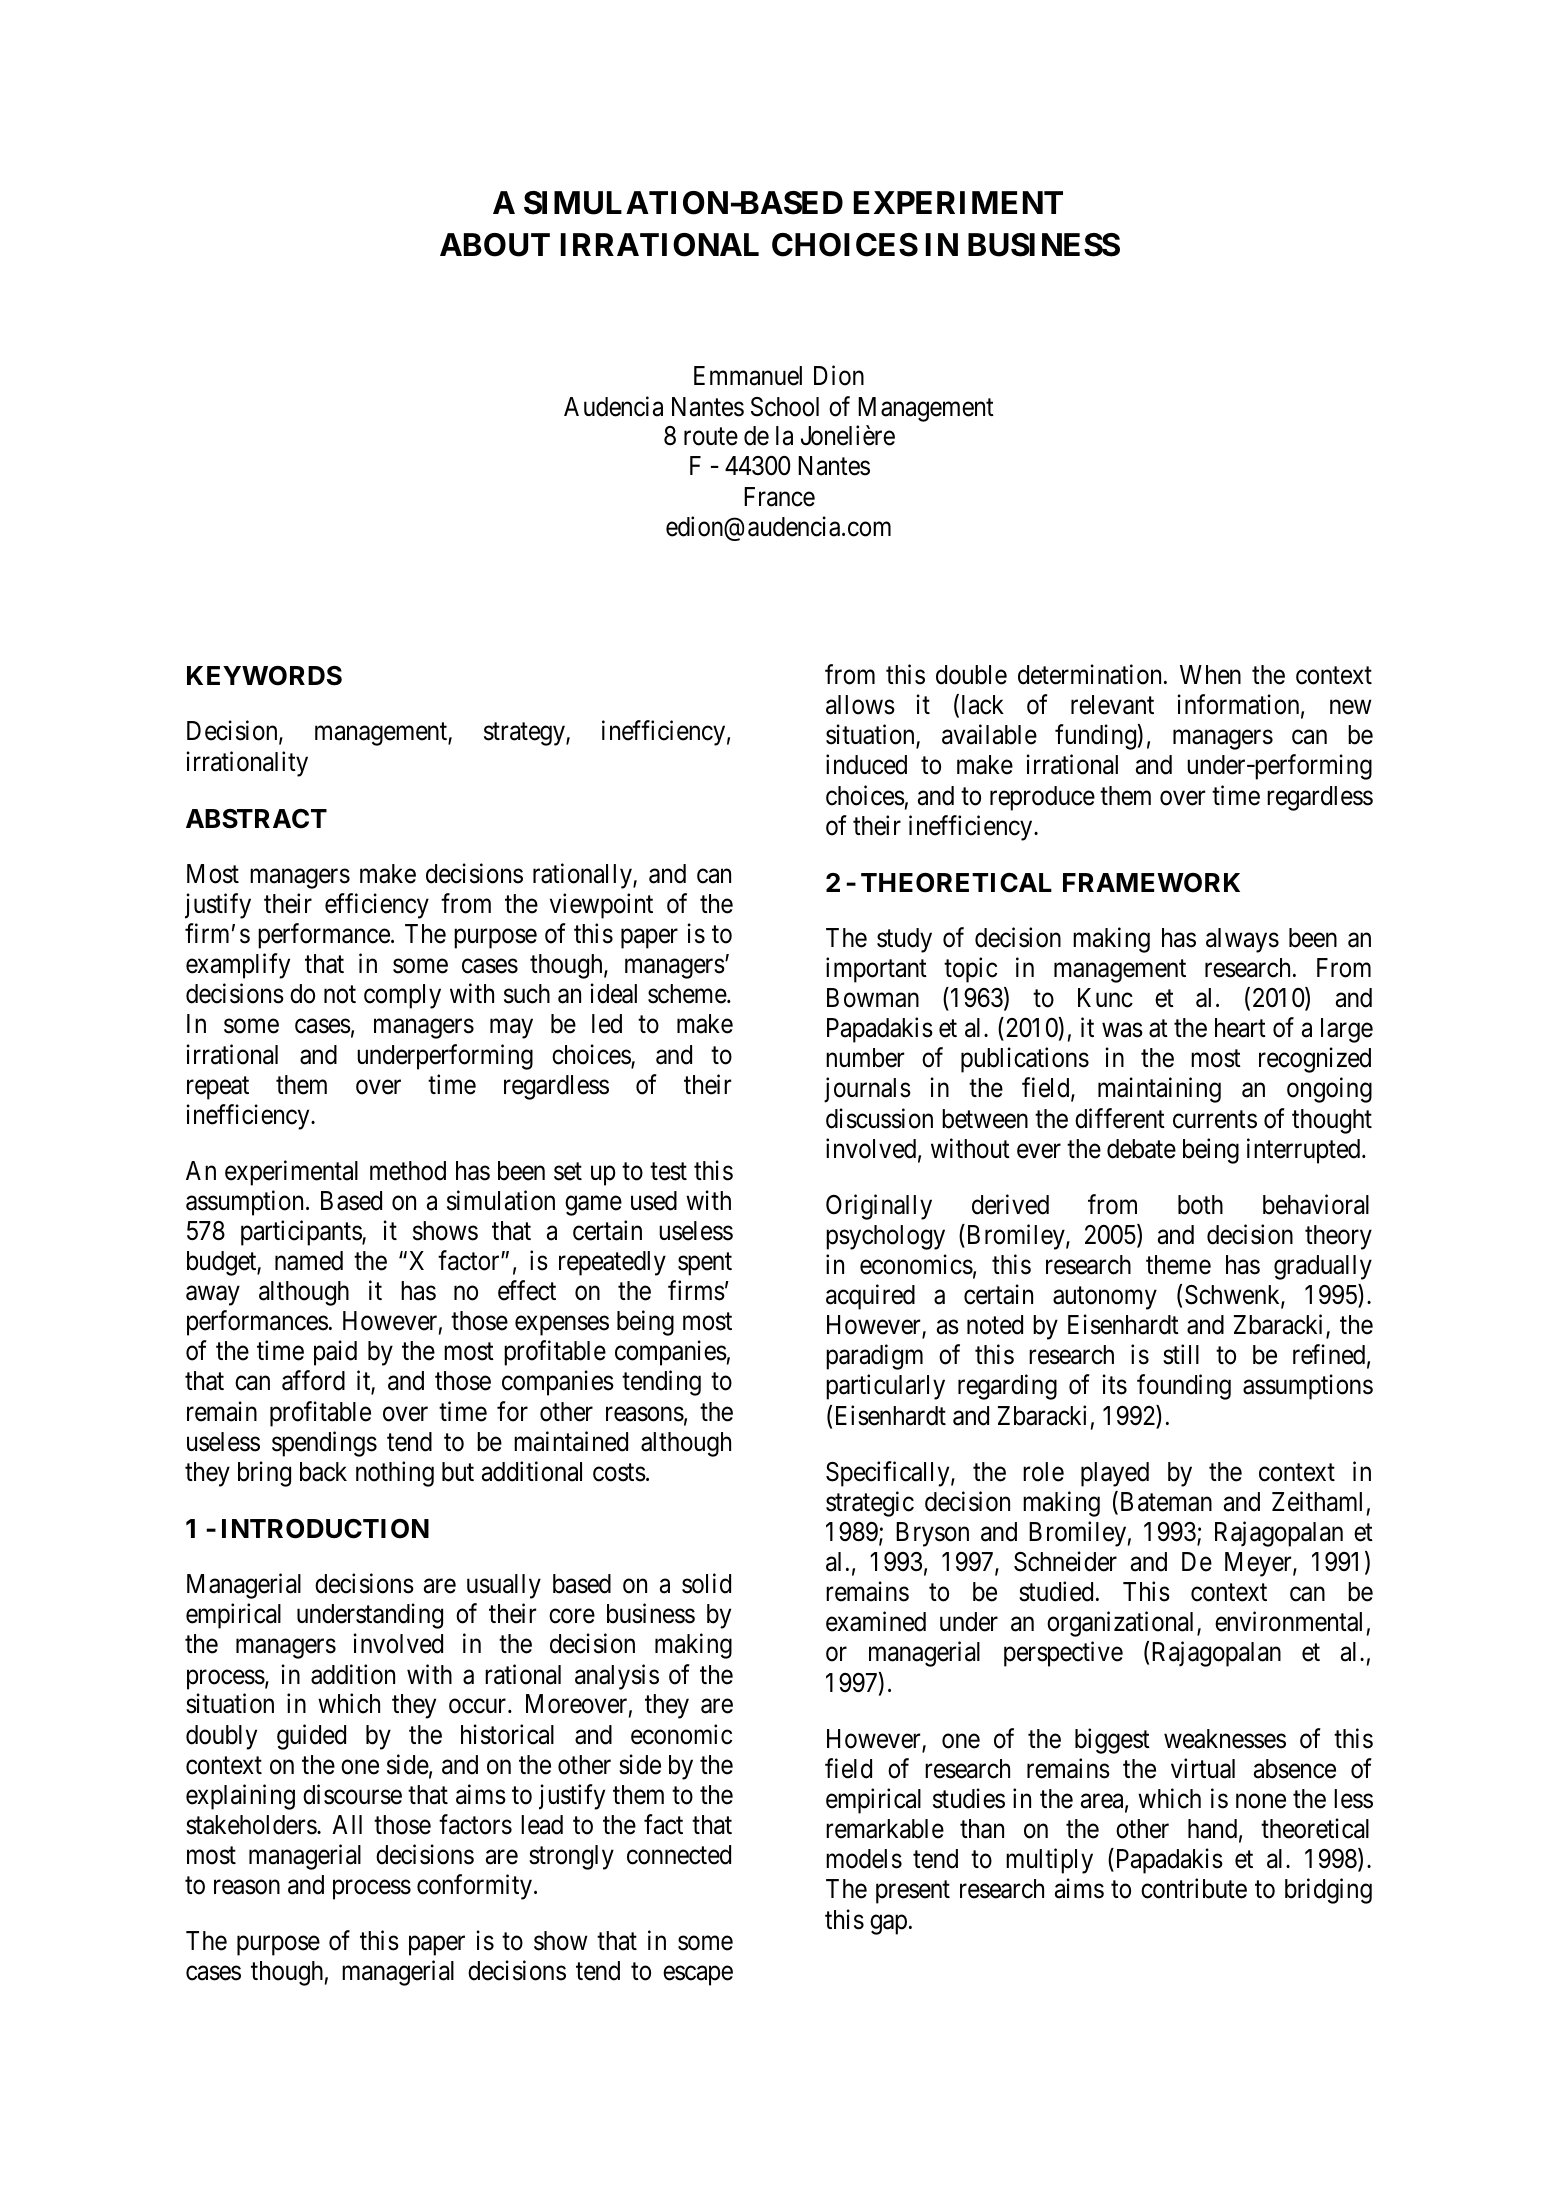 Image resolution: width=1557 pixels, height=2203 pixels. I want to click on gap, so click(888, 1925).
